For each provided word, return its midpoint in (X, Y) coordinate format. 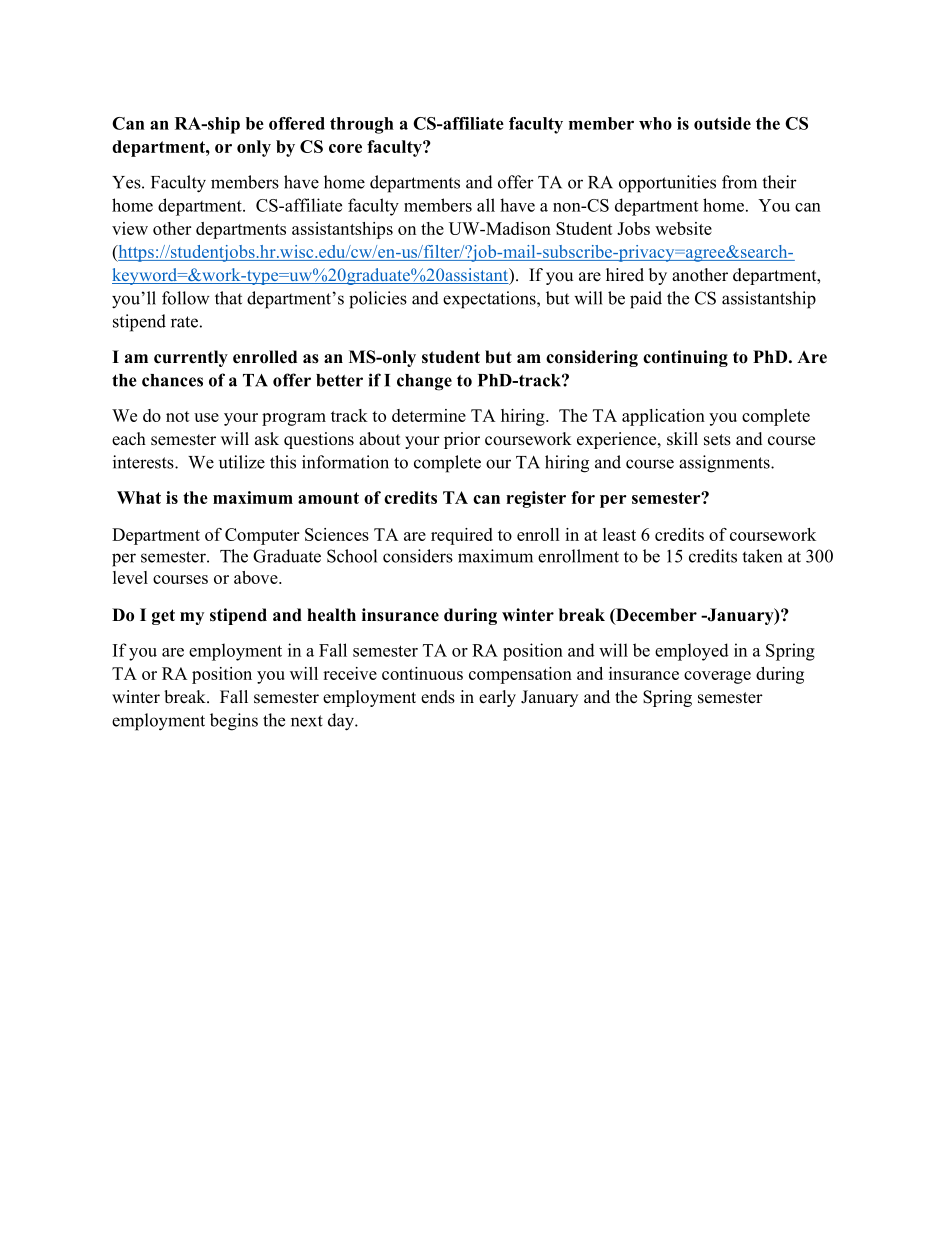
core (345, 148)
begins (234, 722)
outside (722, 123)
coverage (717, 677)
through (362, 125)
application (663, 417)
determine (429, 415)
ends (438, 697)
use (206, 417)
